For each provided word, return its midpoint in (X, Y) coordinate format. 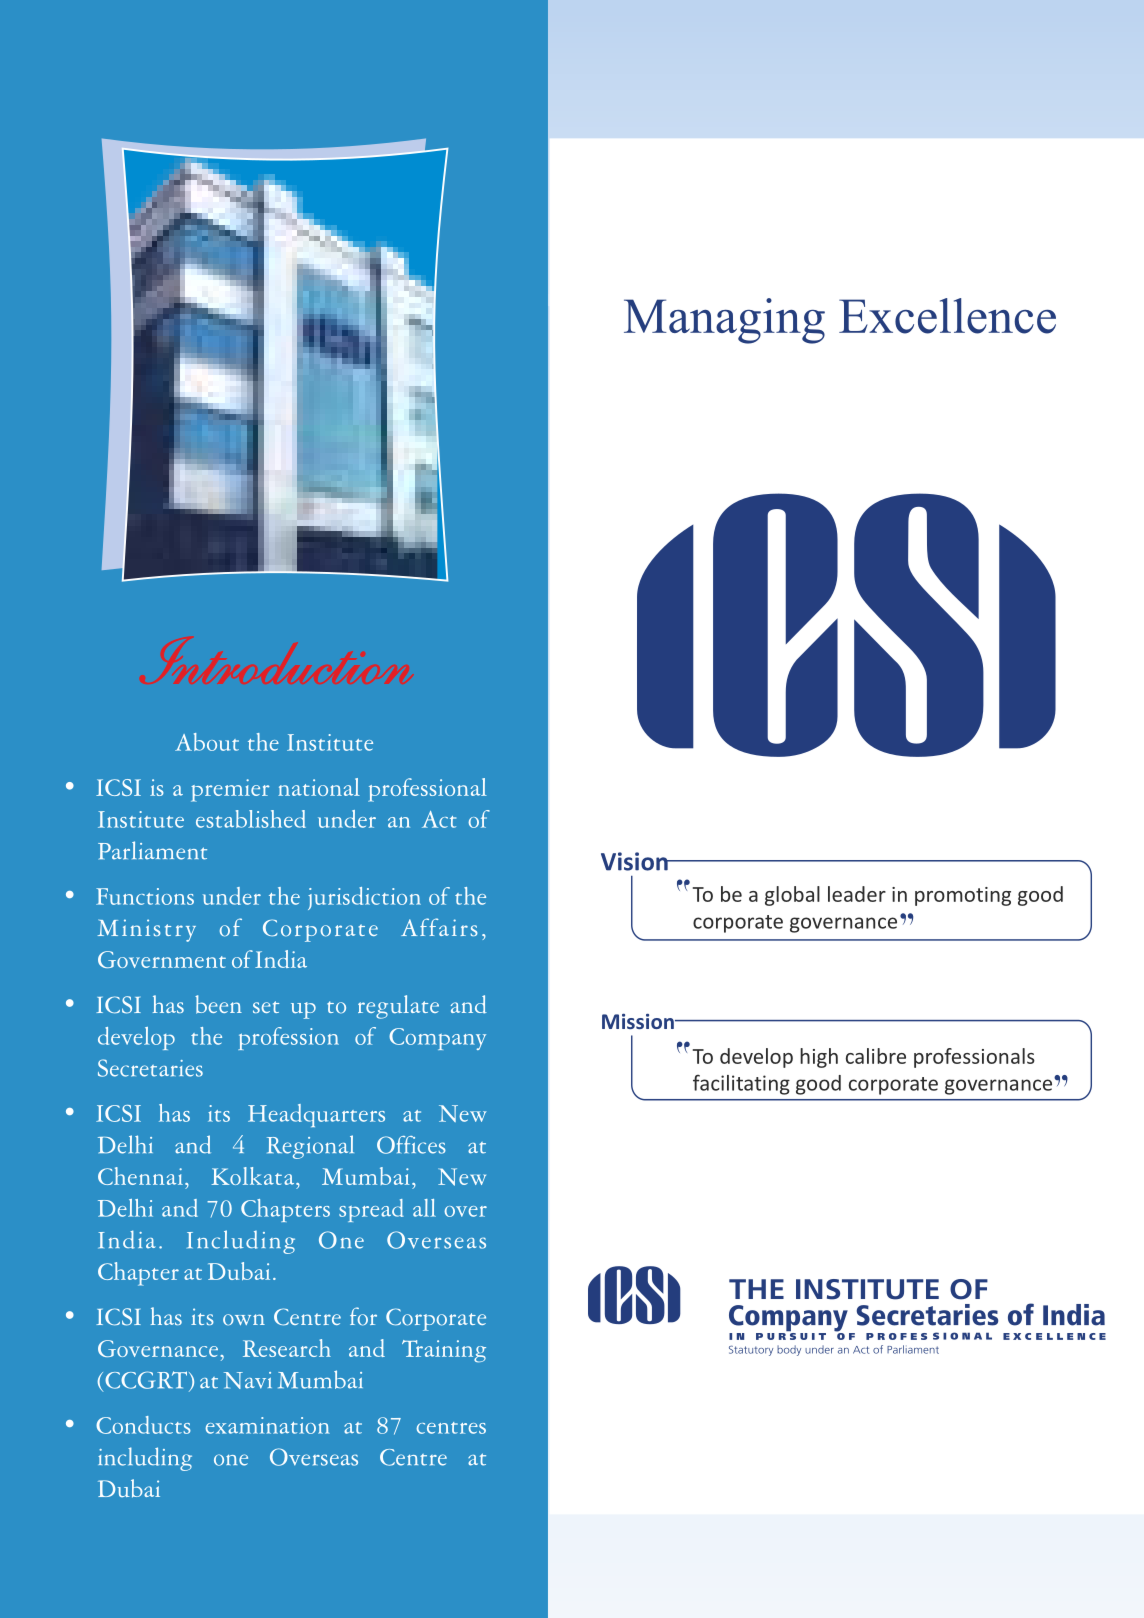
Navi (248, 1380)
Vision (635, 861)
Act (439, 819)
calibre (876, 1056)
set (266, 1007)
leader (857, 894)
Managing (724, 321)
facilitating (741, 1085)
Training (444, 1351)
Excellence (947, 316)
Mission (639, 1021)
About (207, 742)
